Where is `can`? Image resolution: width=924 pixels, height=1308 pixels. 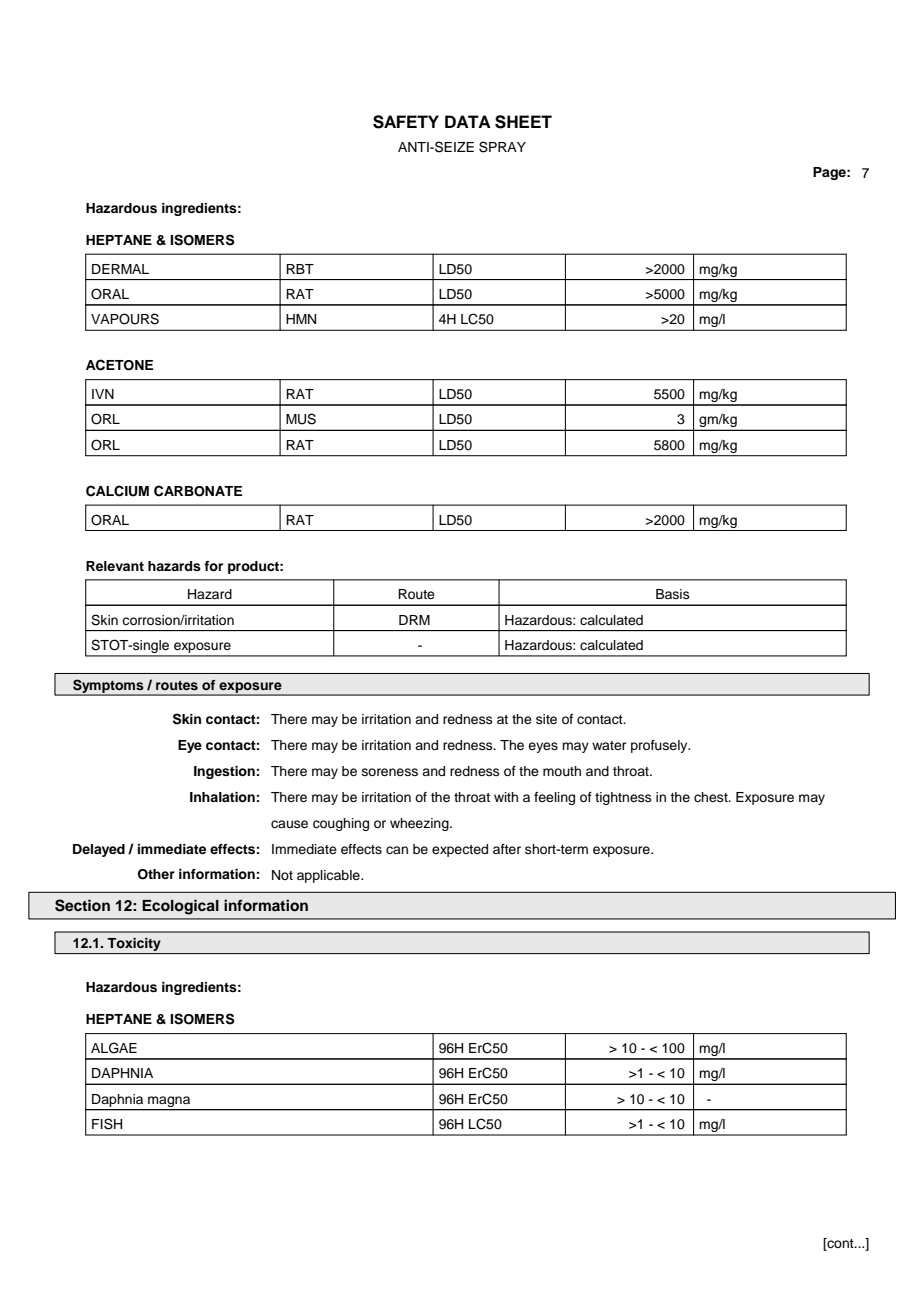 can is located at coordinates (397, 850).
